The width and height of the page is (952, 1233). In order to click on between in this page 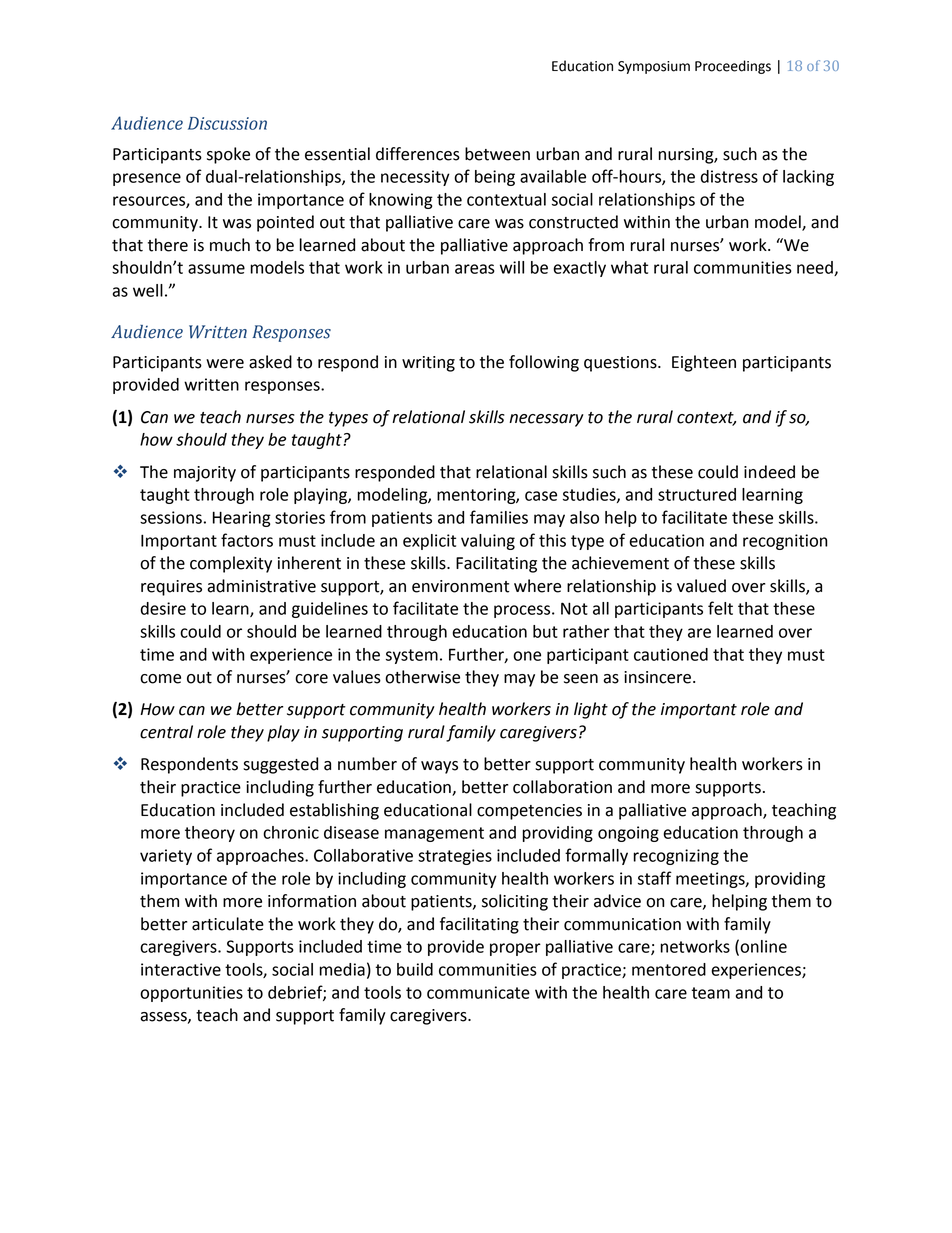, I will do `click(497, 154)`.
